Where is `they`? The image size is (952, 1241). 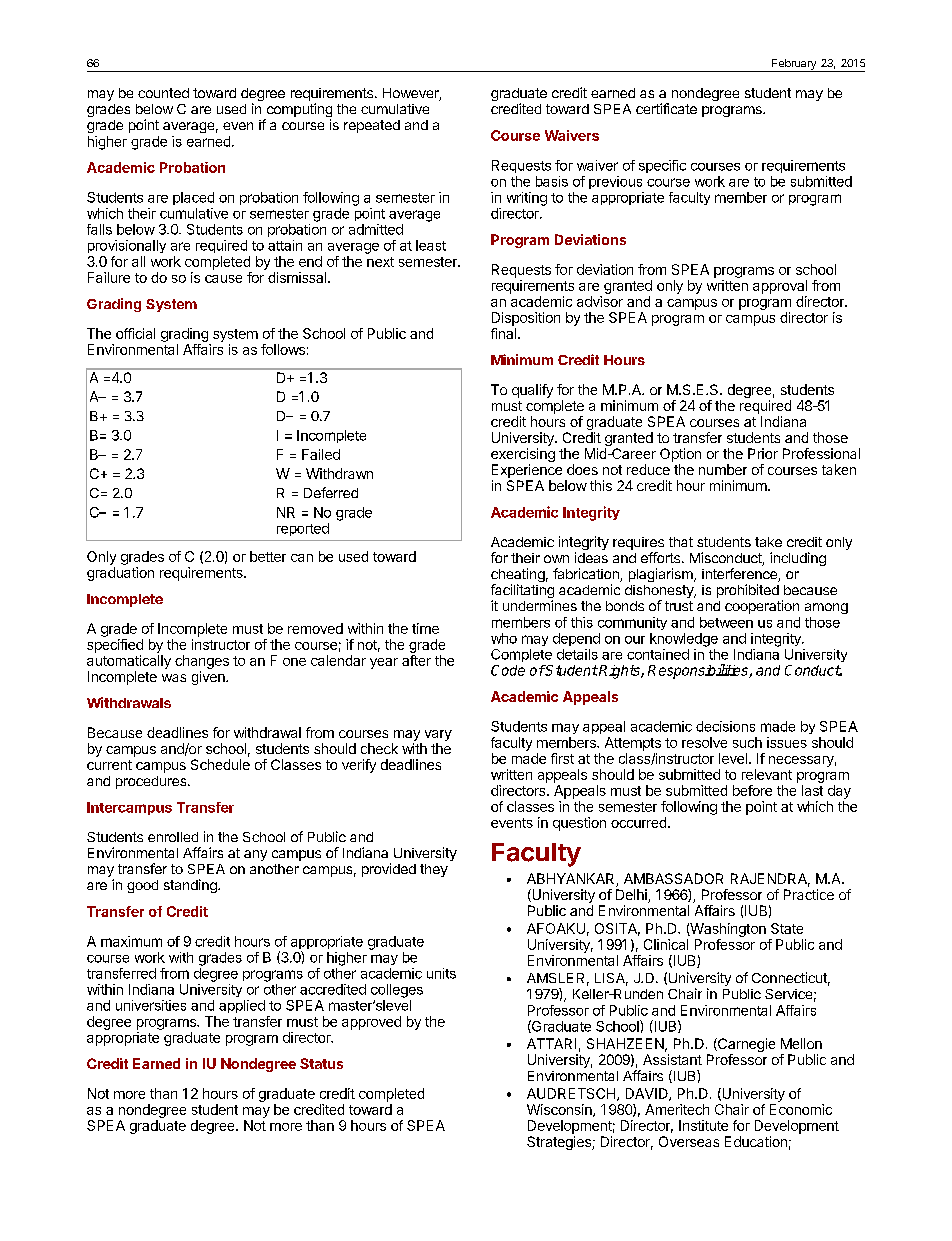
they is located at coordinates (434, 870).
